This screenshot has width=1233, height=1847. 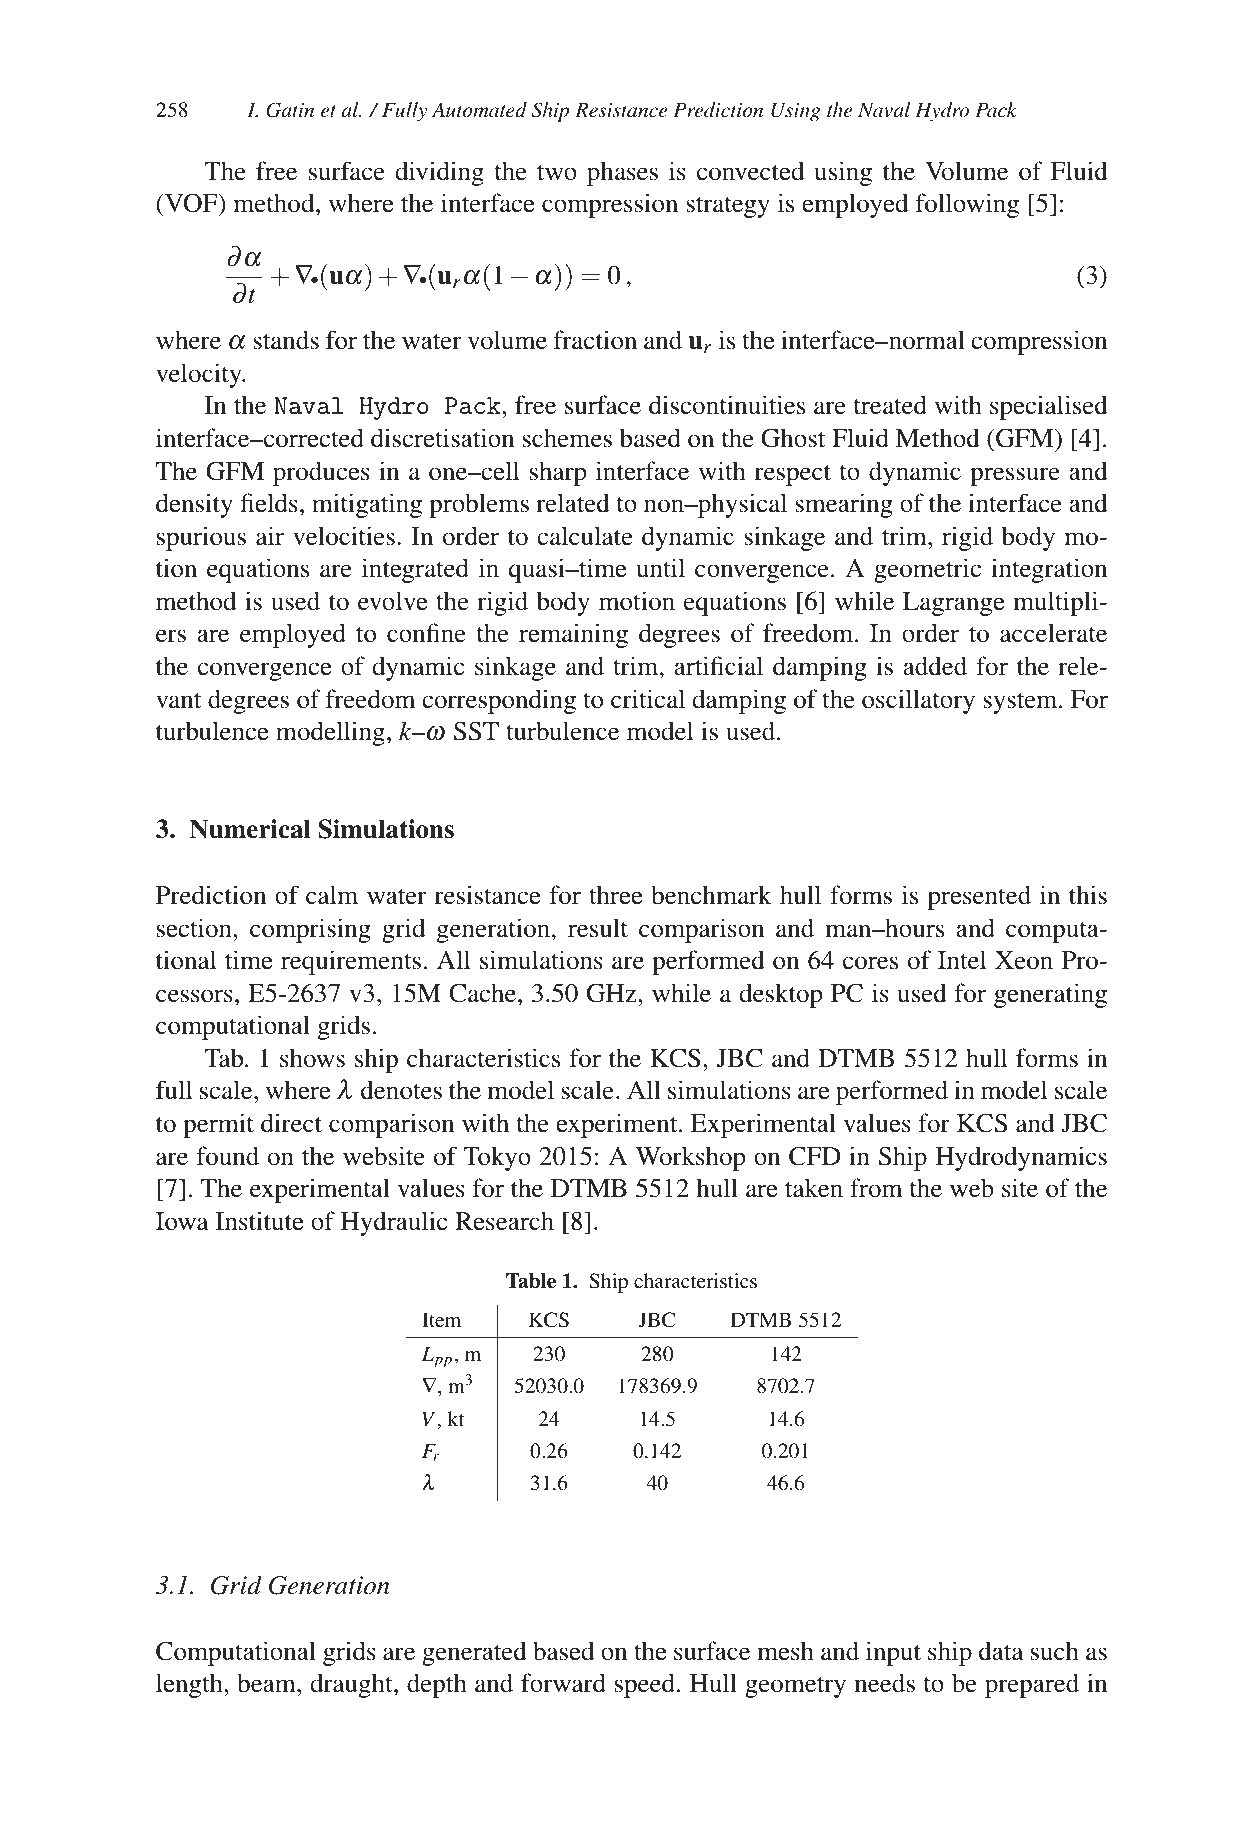 I want to click on speed, so click(x=645, y=1685).
